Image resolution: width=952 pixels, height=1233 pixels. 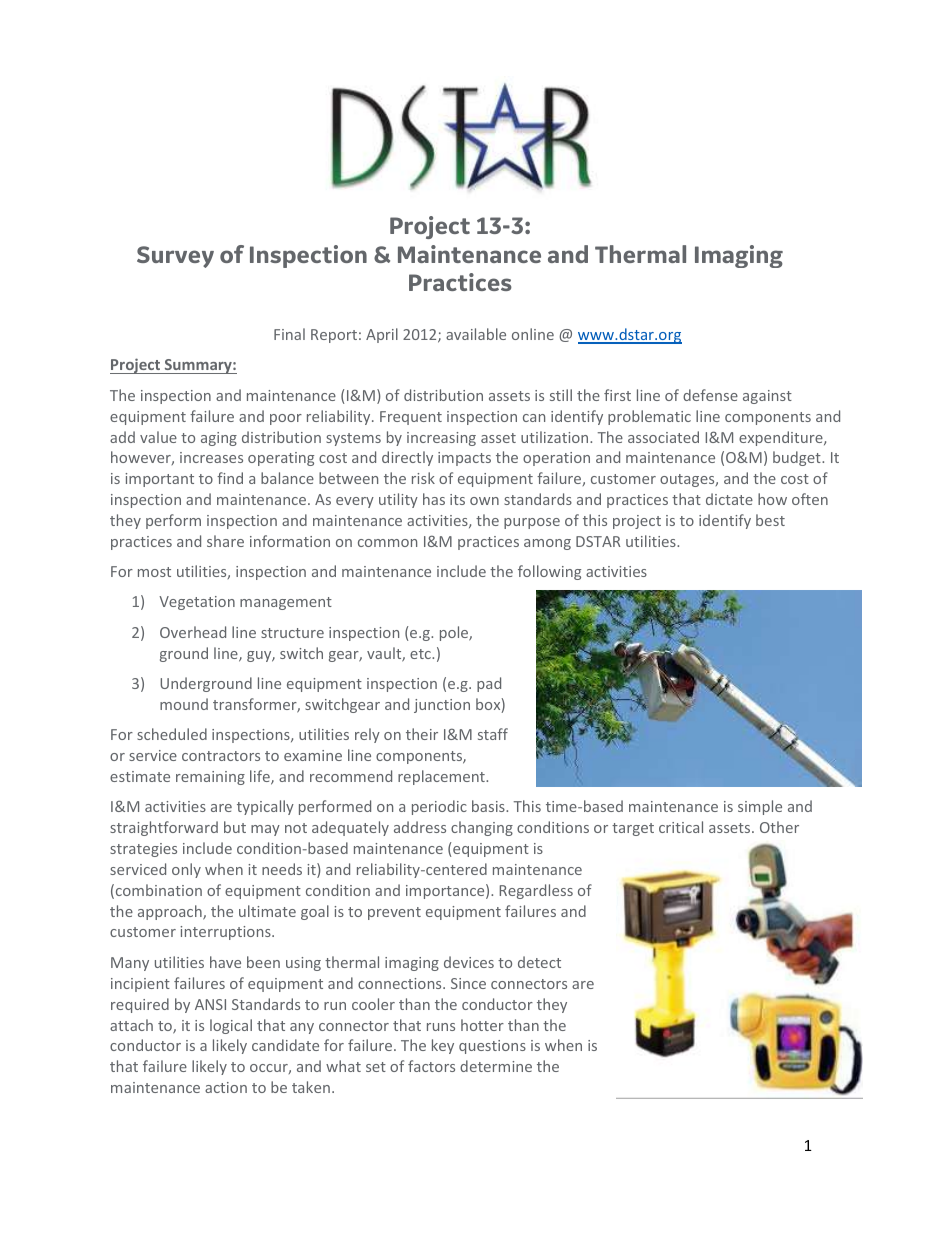 What do you see at coordinates (496, 1066) in the screenshot?
I see `determine` at bounding box center [496, 1066].
